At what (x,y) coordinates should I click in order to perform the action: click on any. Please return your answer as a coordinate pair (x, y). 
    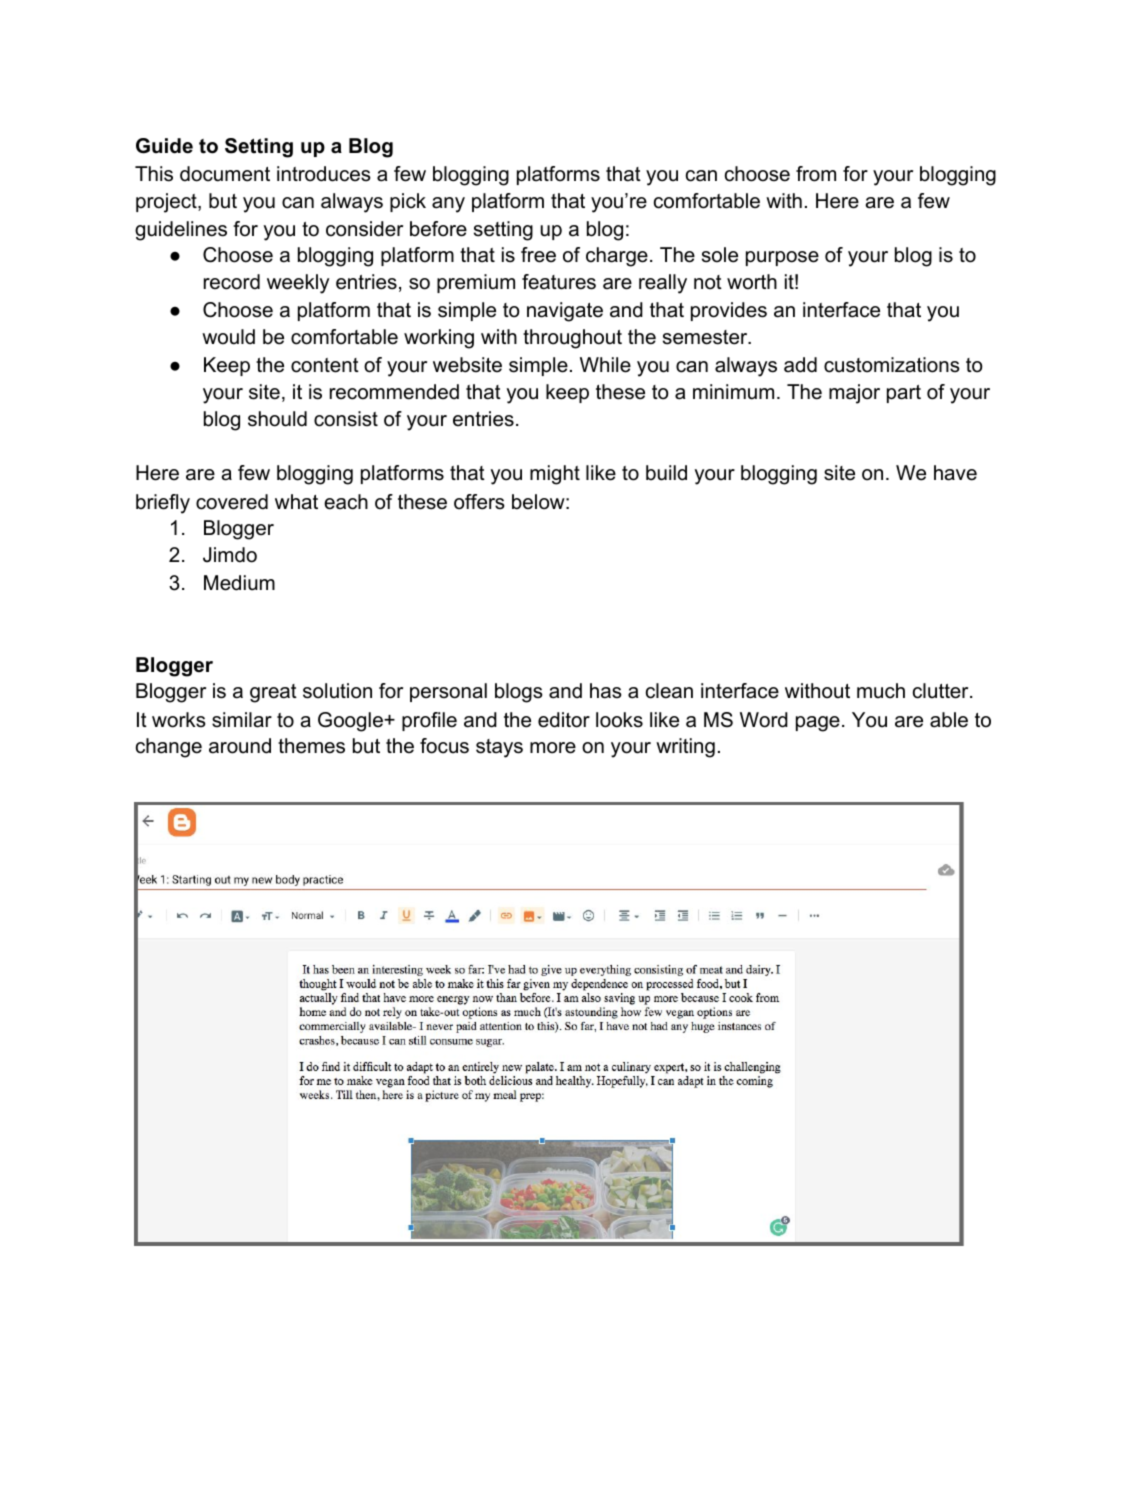
    Looking at the image, I should click on (448, 205).
